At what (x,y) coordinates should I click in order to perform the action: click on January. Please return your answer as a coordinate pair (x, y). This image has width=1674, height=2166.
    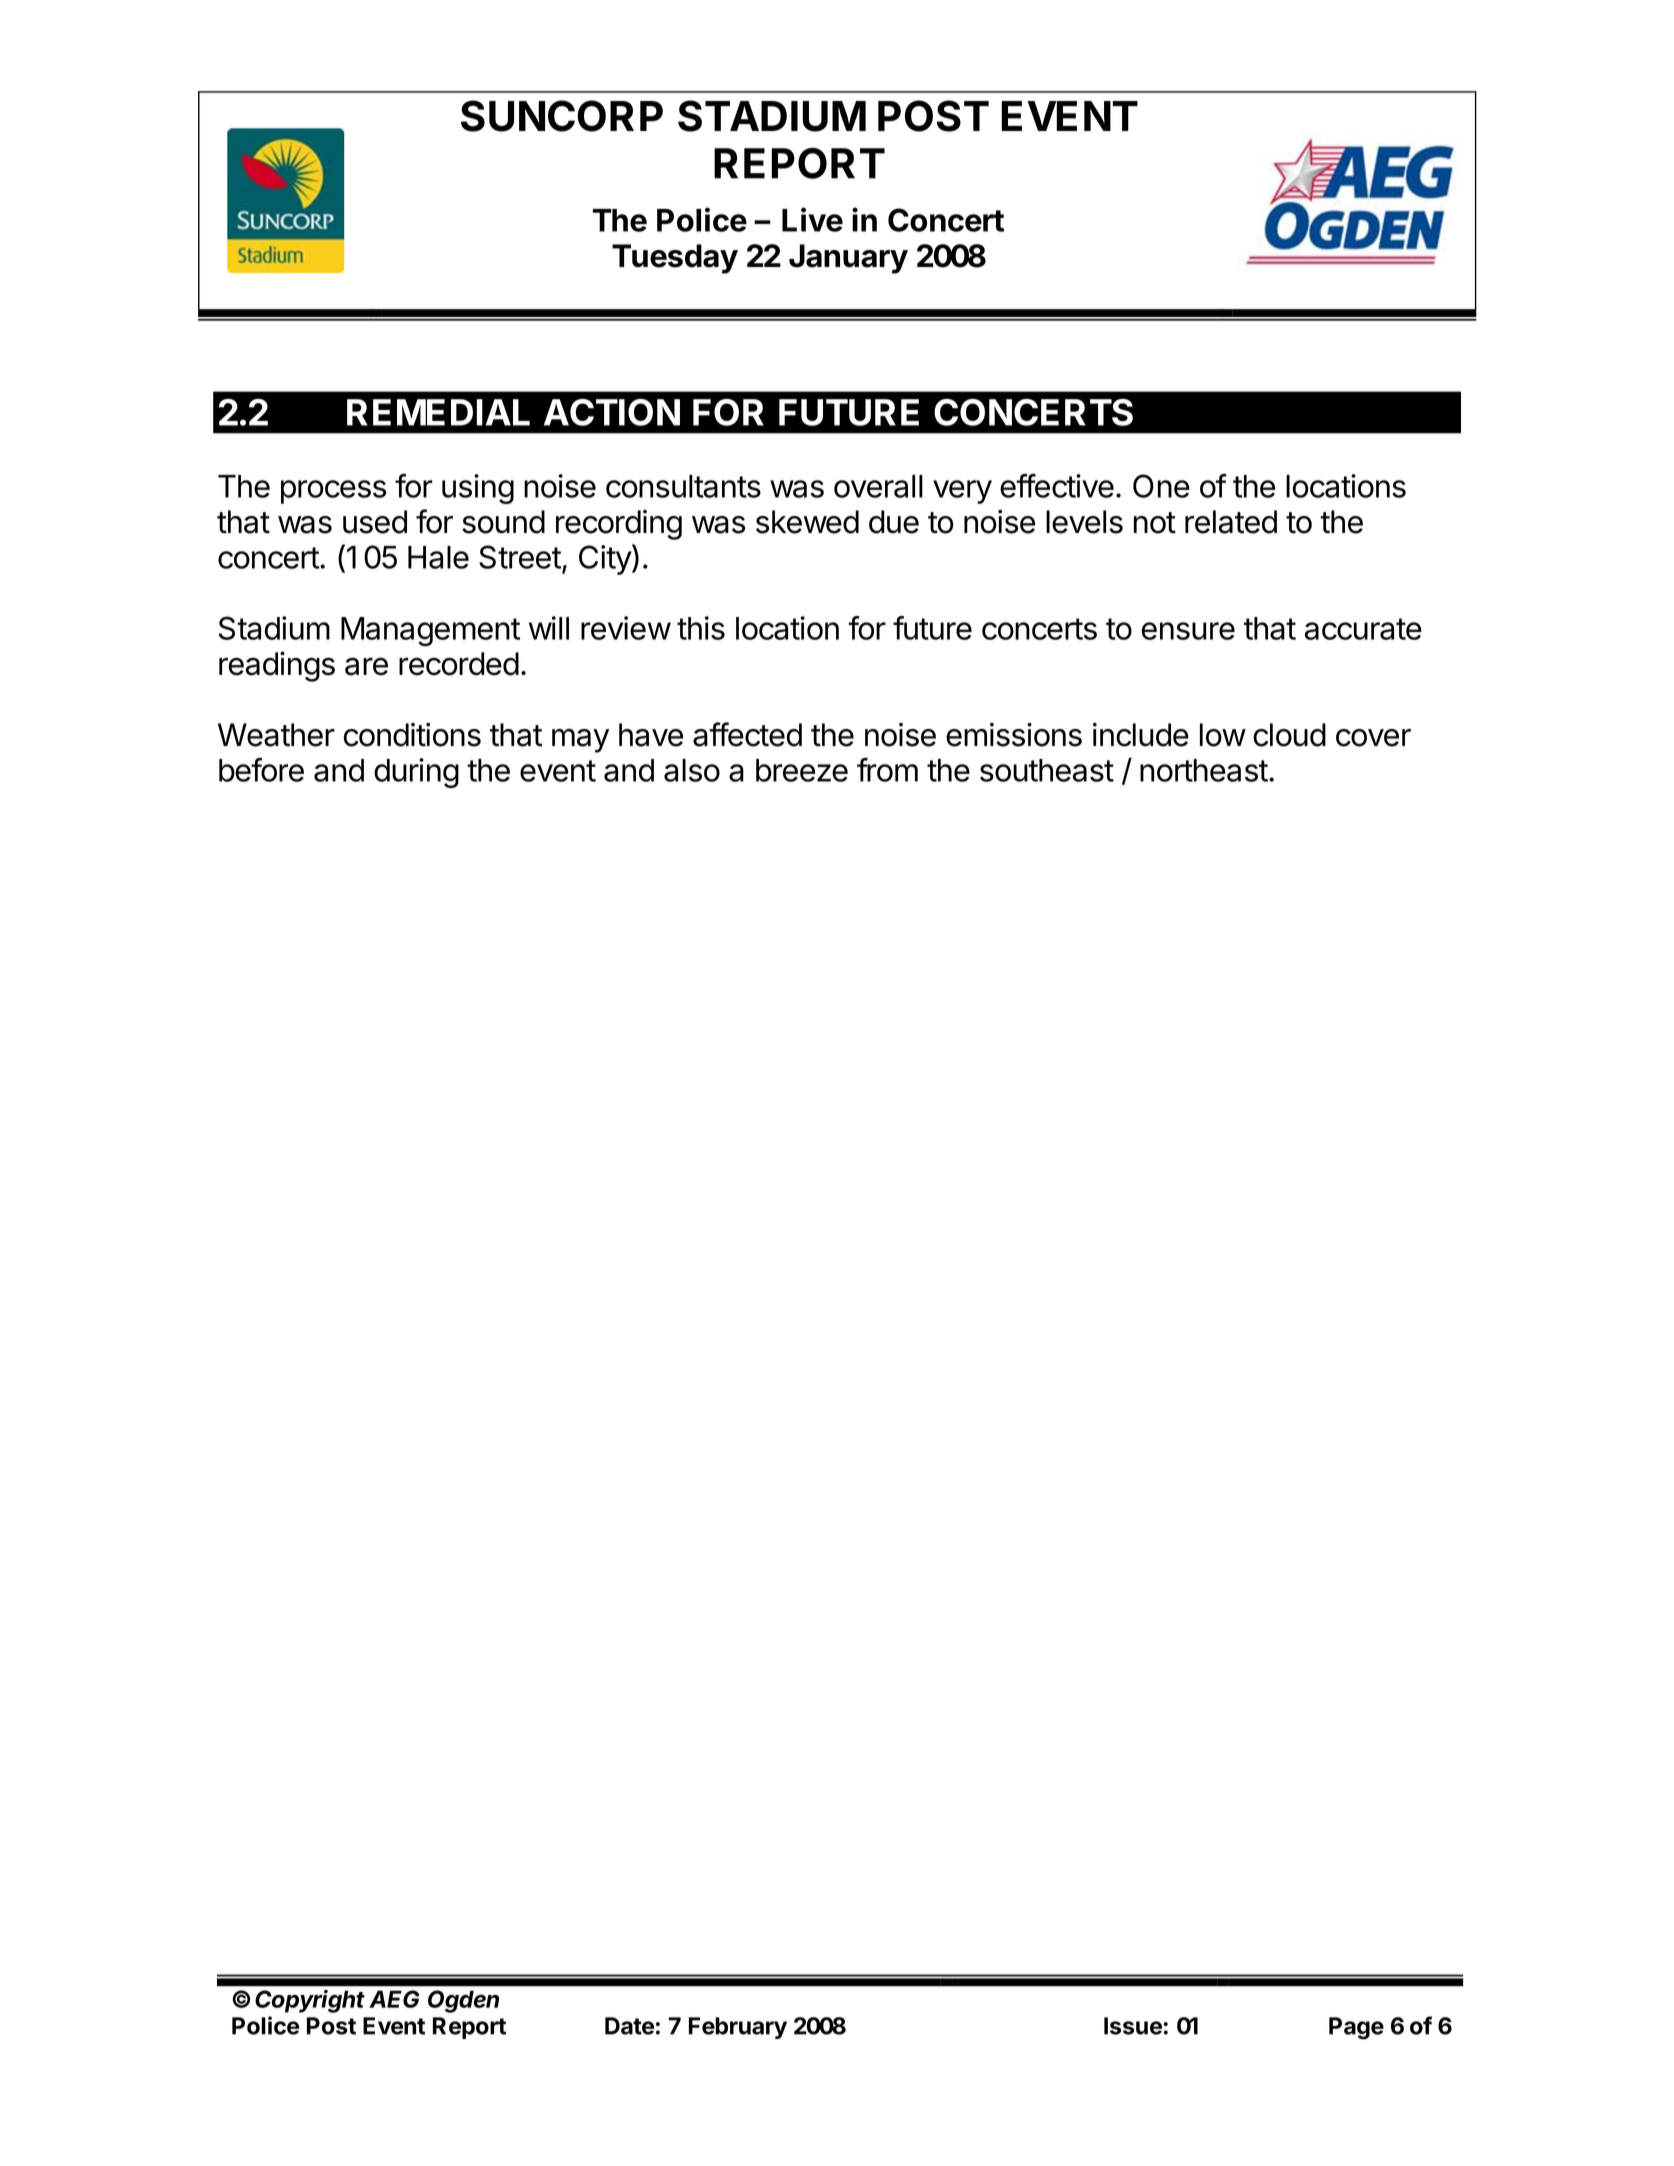
    Looking at the image, I should click on (848, 259).
